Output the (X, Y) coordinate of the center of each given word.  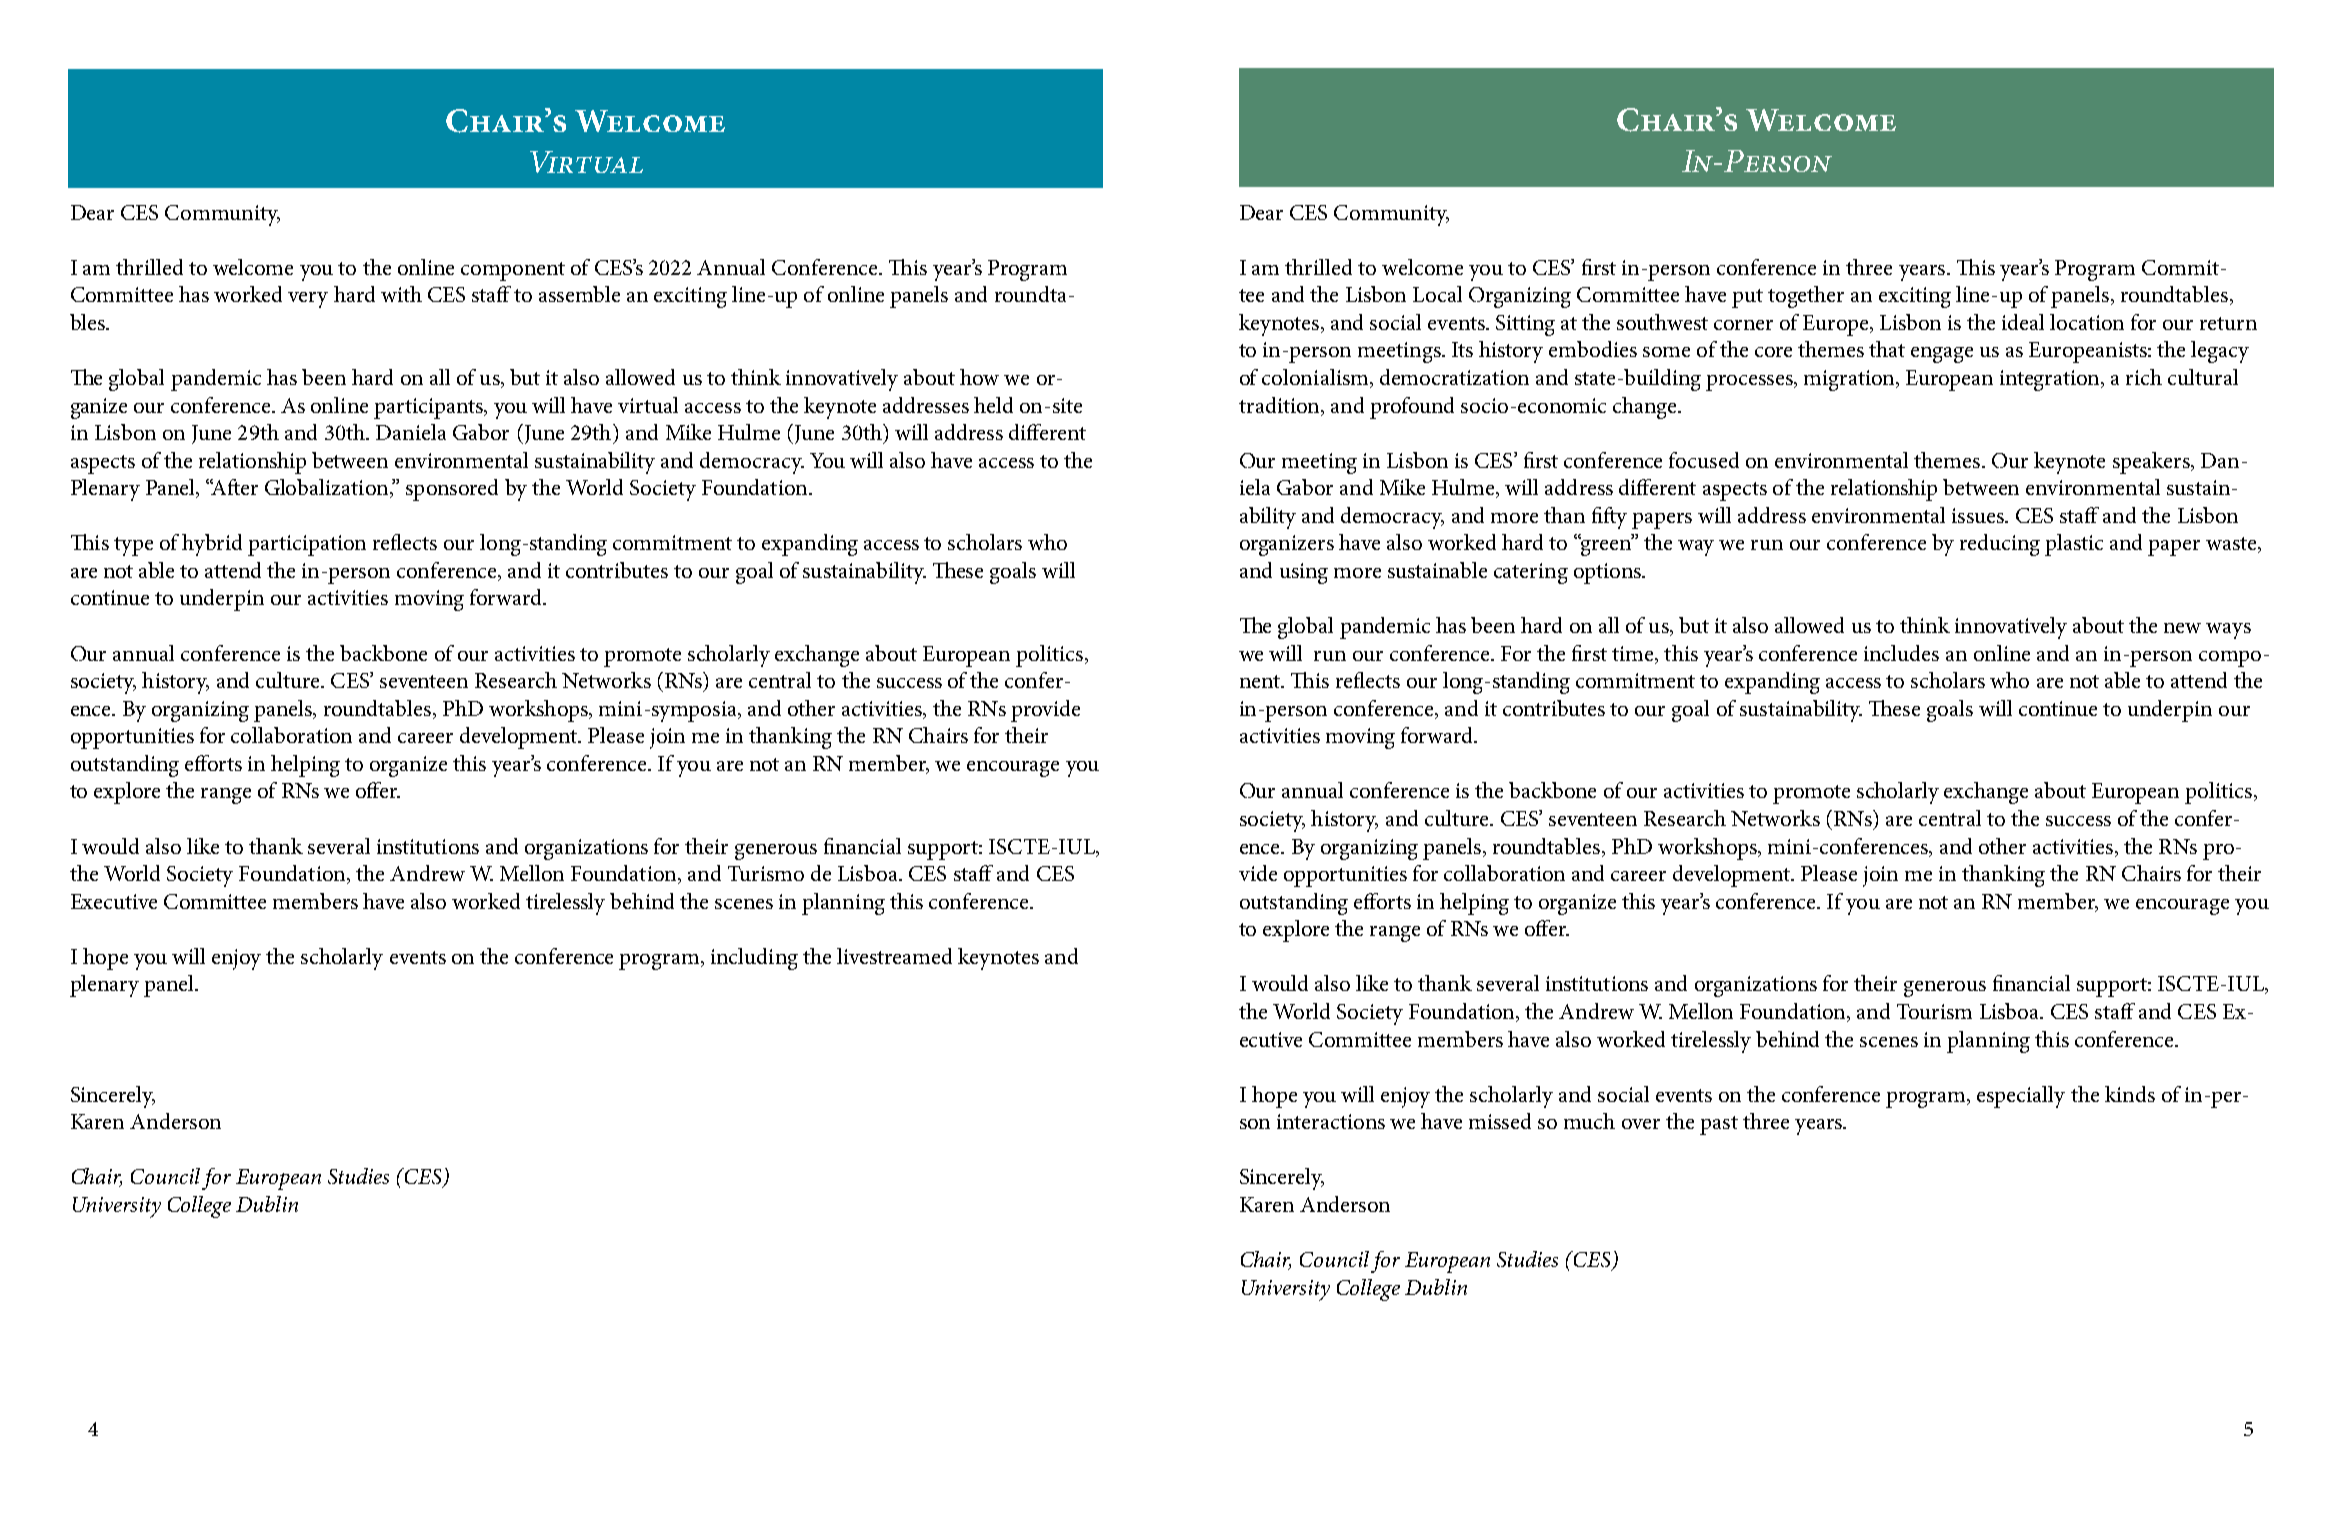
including (754, 959)
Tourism (1934, 1011)
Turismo (766, 873)
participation (307, 545)
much (1589, 1121)
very (308, 300)
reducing (2000, 545)
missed (1500, 1121)
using (1304, 573)
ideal (2023, 322)
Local (1437, 294)
